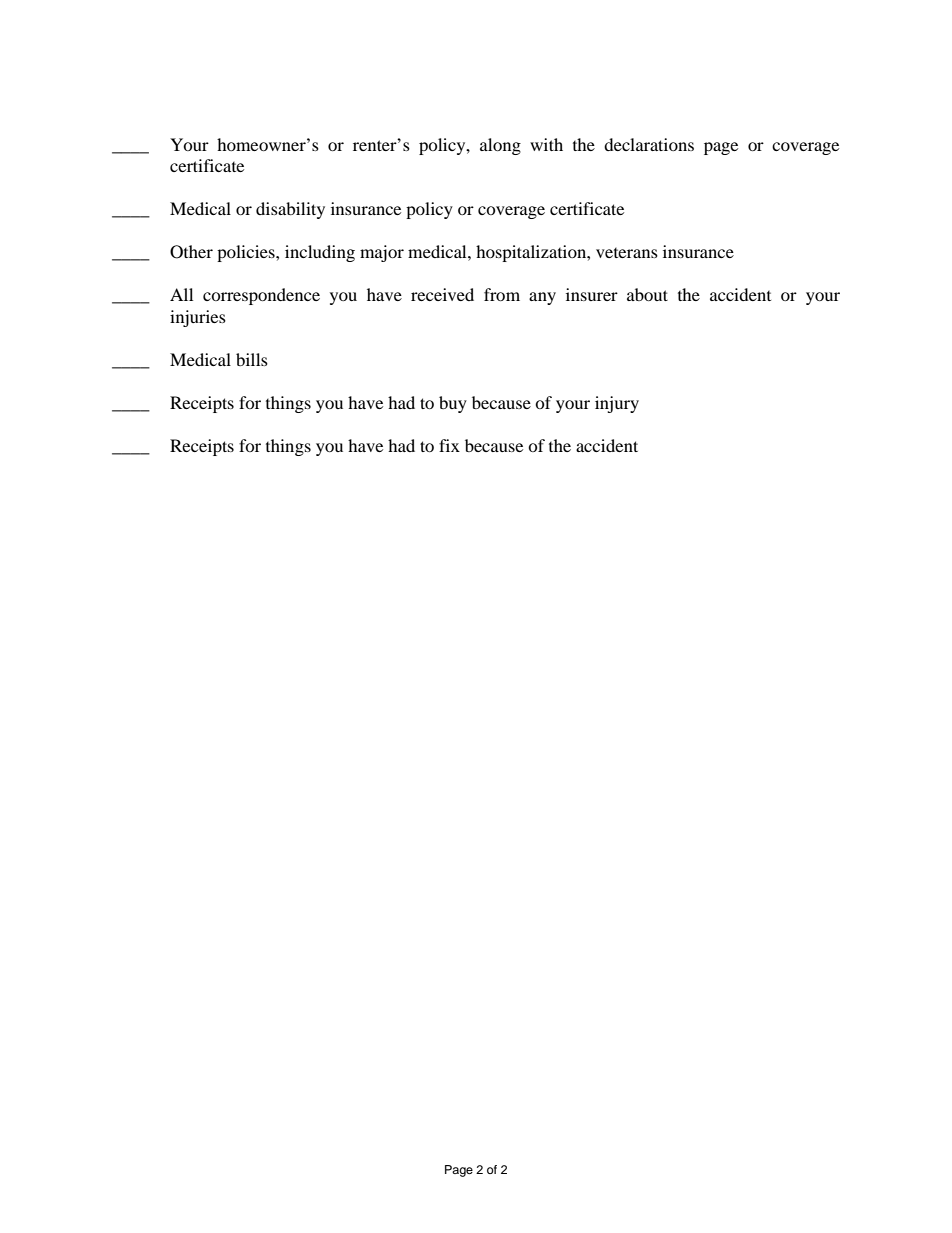 This image has width=952, height=1233. Describe the element at coordinates (449, 445) in the image. I see `fix` at that location.
